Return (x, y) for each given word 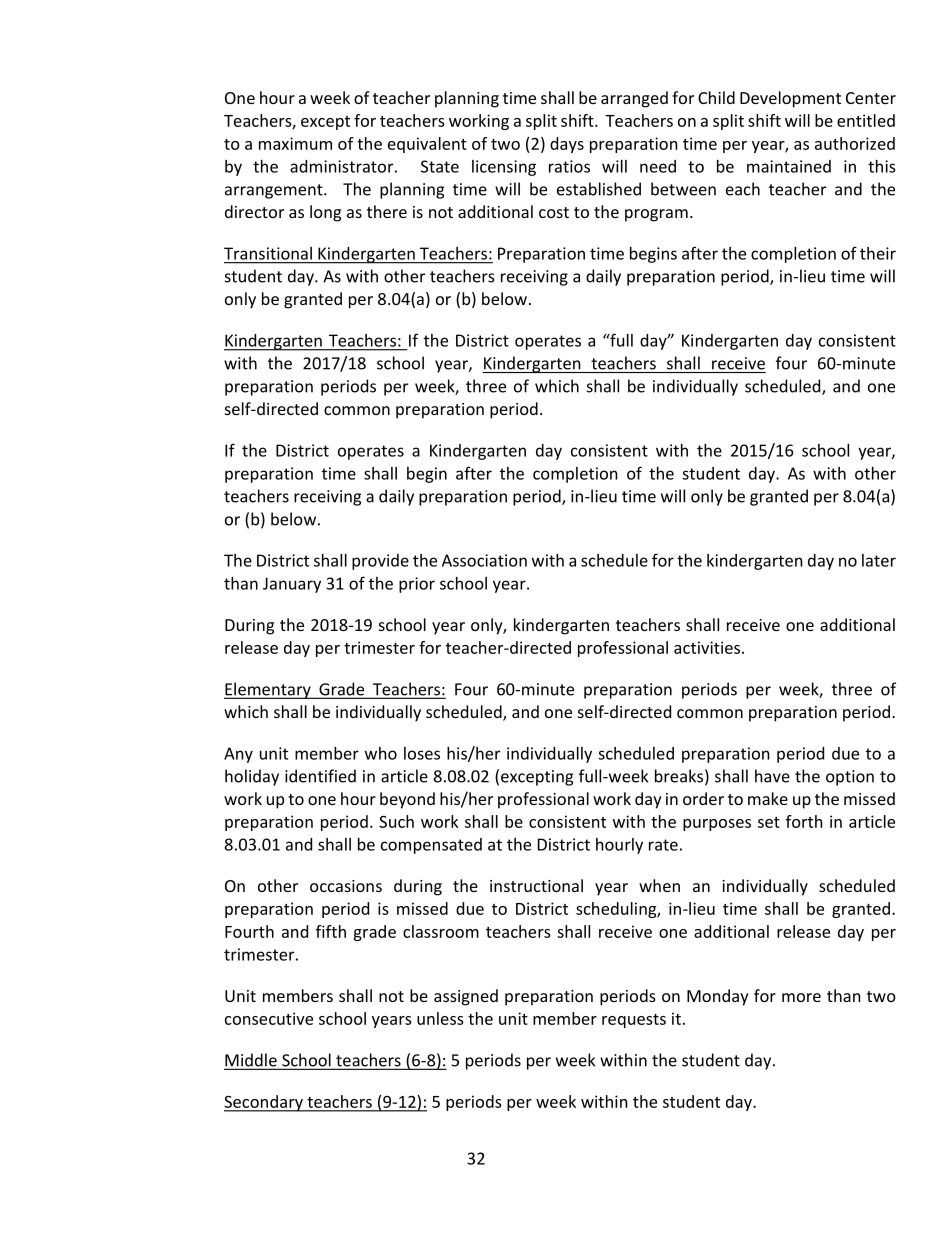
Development (790, 99)
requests (634, 1021)
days (567, 145)
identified (320, 776)
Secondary (264, 1103)
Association (484, 560)
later (879, 560)
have (772, 776)
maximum (295, 143)
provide (380, 562)
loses (422, 753)
